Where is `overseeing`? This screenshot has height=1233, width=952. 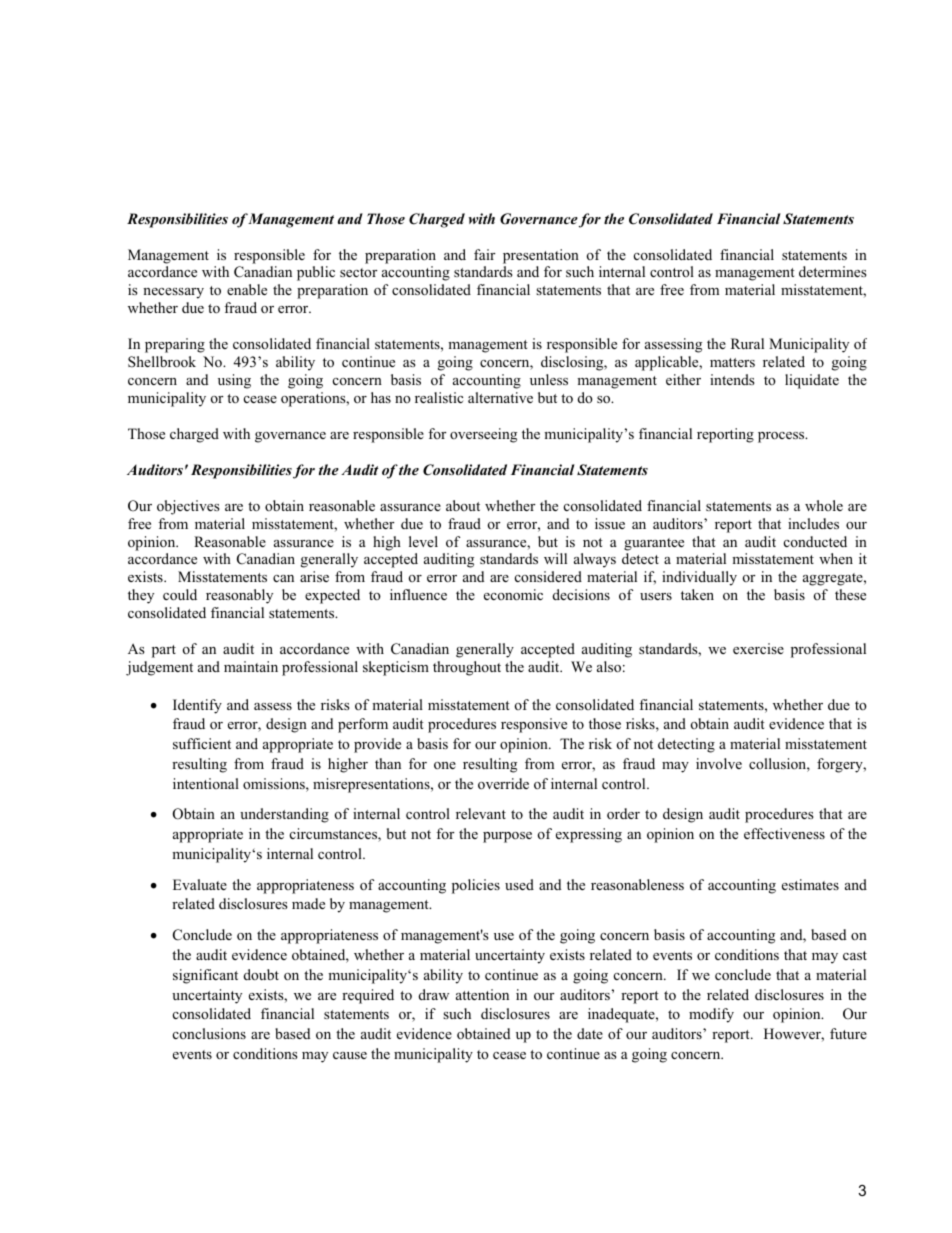 overseeing is located at coordinates (483, 435).
